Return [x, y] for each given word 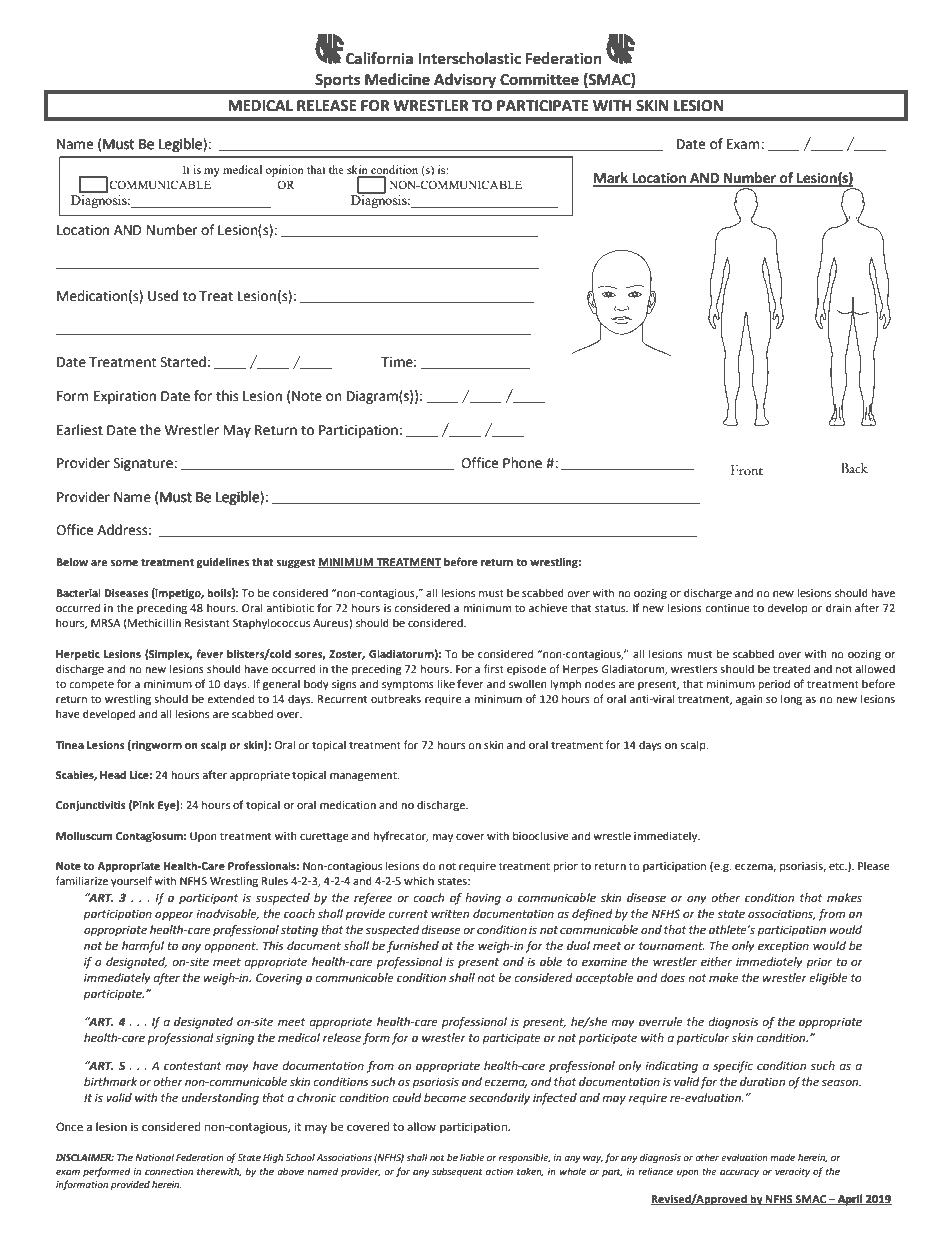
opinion [285, 171]
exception [783, 947]
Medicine [397, 79]
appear [174, 916]
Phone [522, 463]
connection [169, 1171]
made [782, 1157]
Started [183, 362]
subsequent [457, 1172]
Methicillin [153, 623]
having [483, 899]
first [494, 668]
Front [747, 470]
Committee [539, 79]
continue [727, 608]
